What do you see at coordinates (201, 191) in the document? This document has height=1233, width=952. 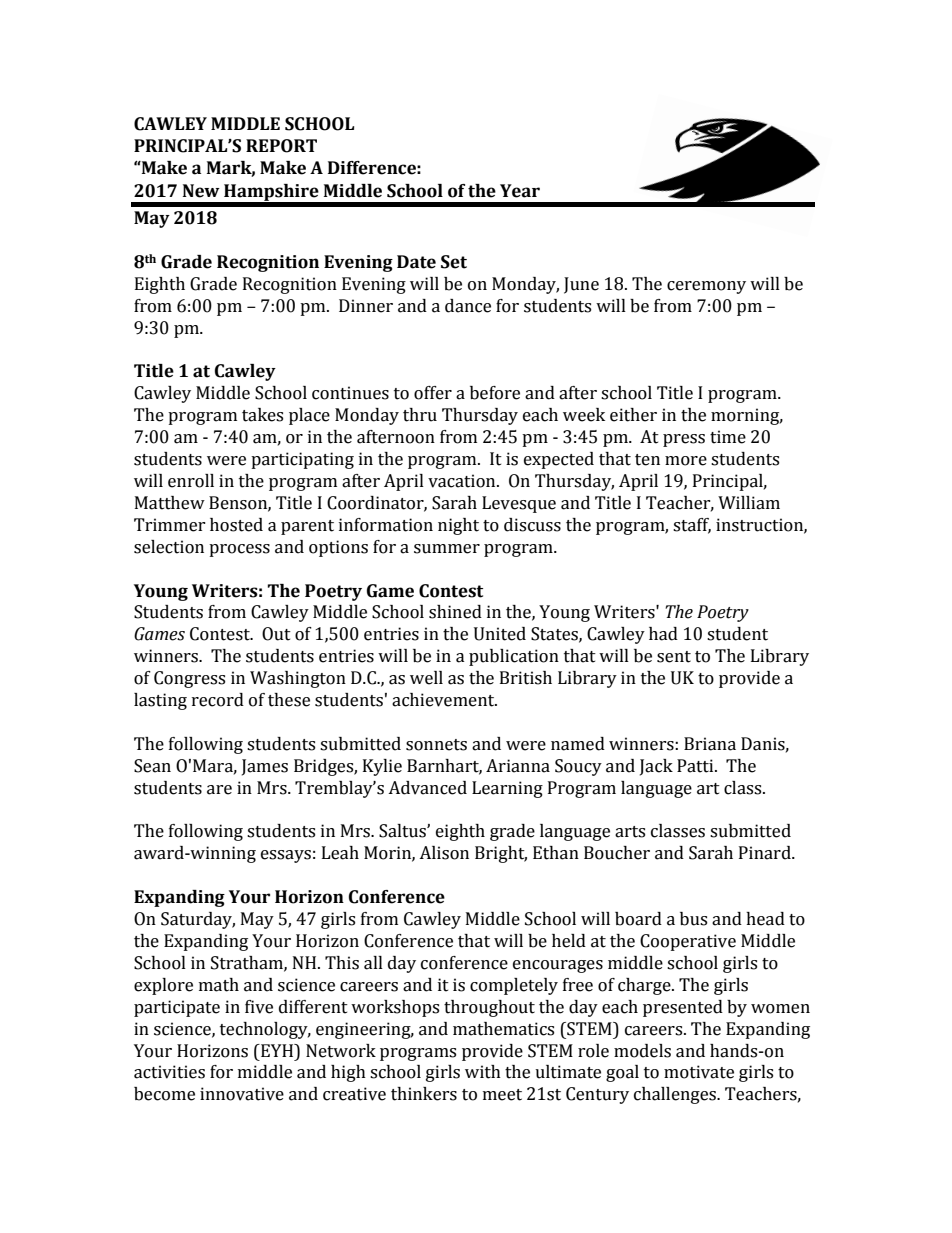 I see `New` at bounding box center [201, 191].
